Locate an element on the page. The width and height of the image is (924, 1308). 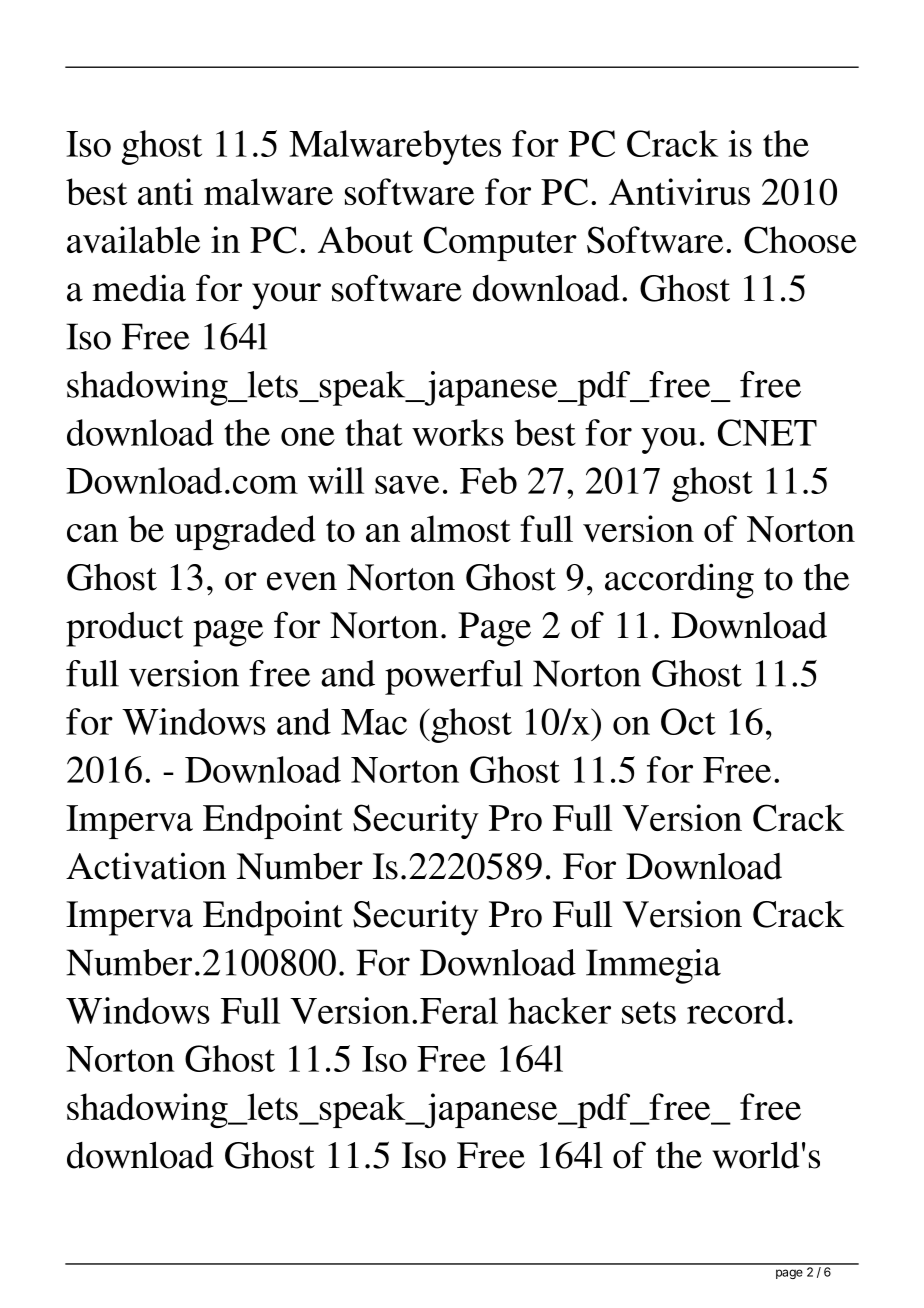
record is located at coordinates (736, 1010).
